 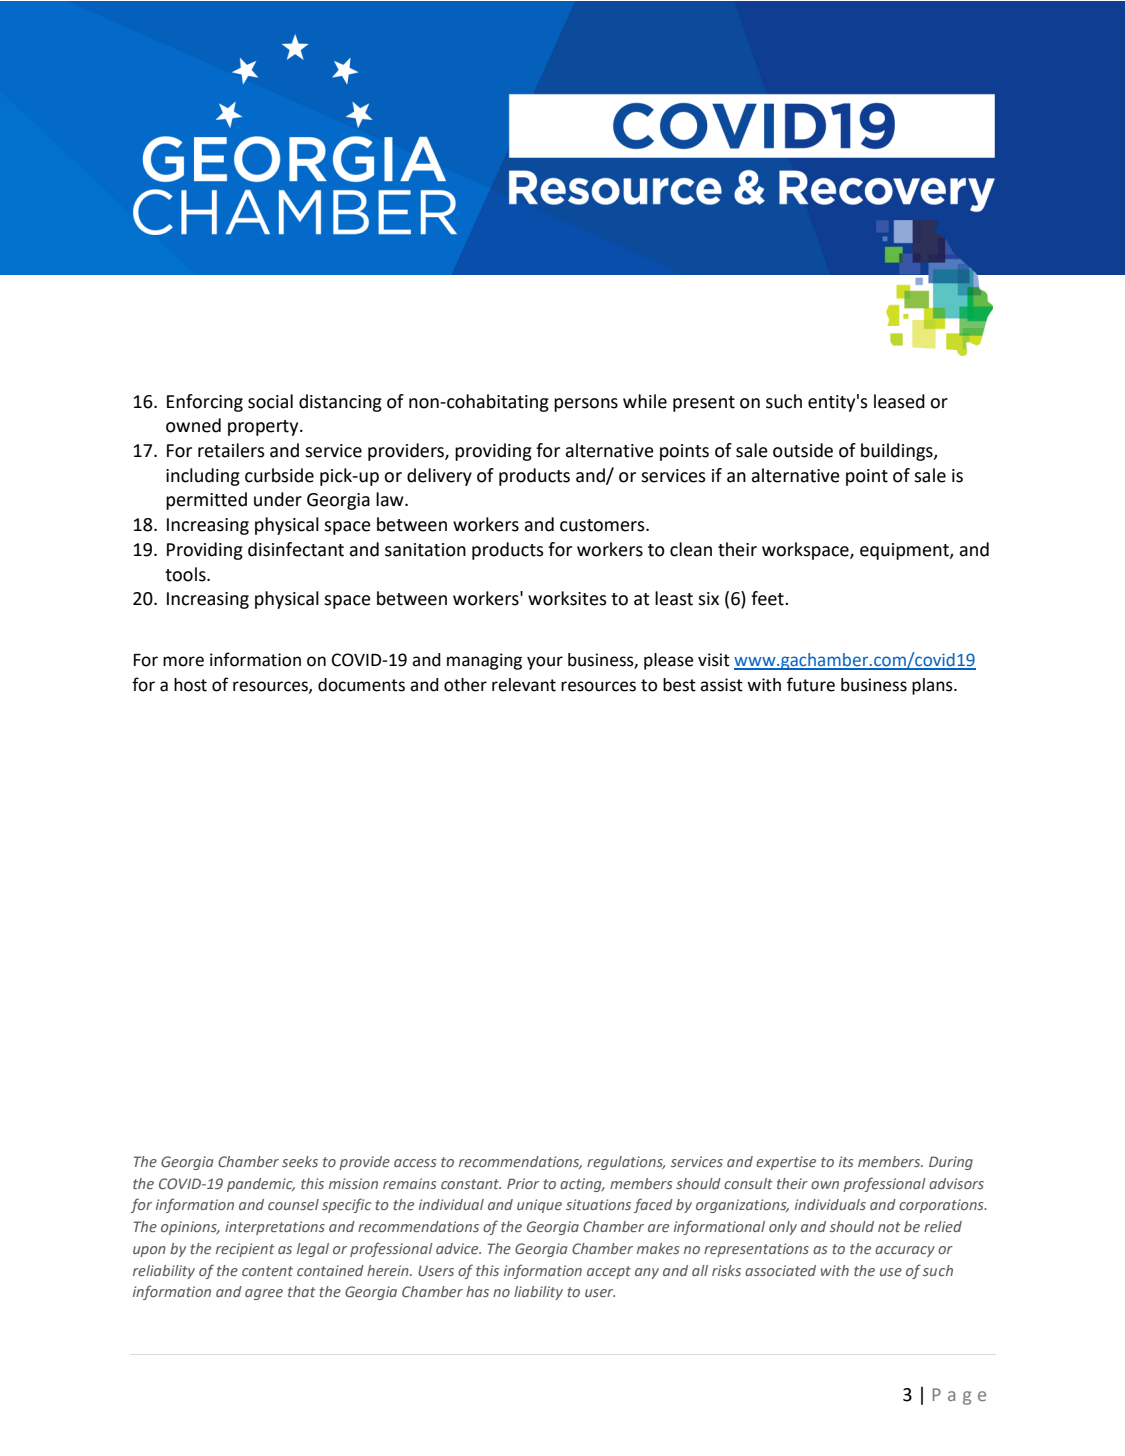 I want to click on property, so click(x=264, y=428).
